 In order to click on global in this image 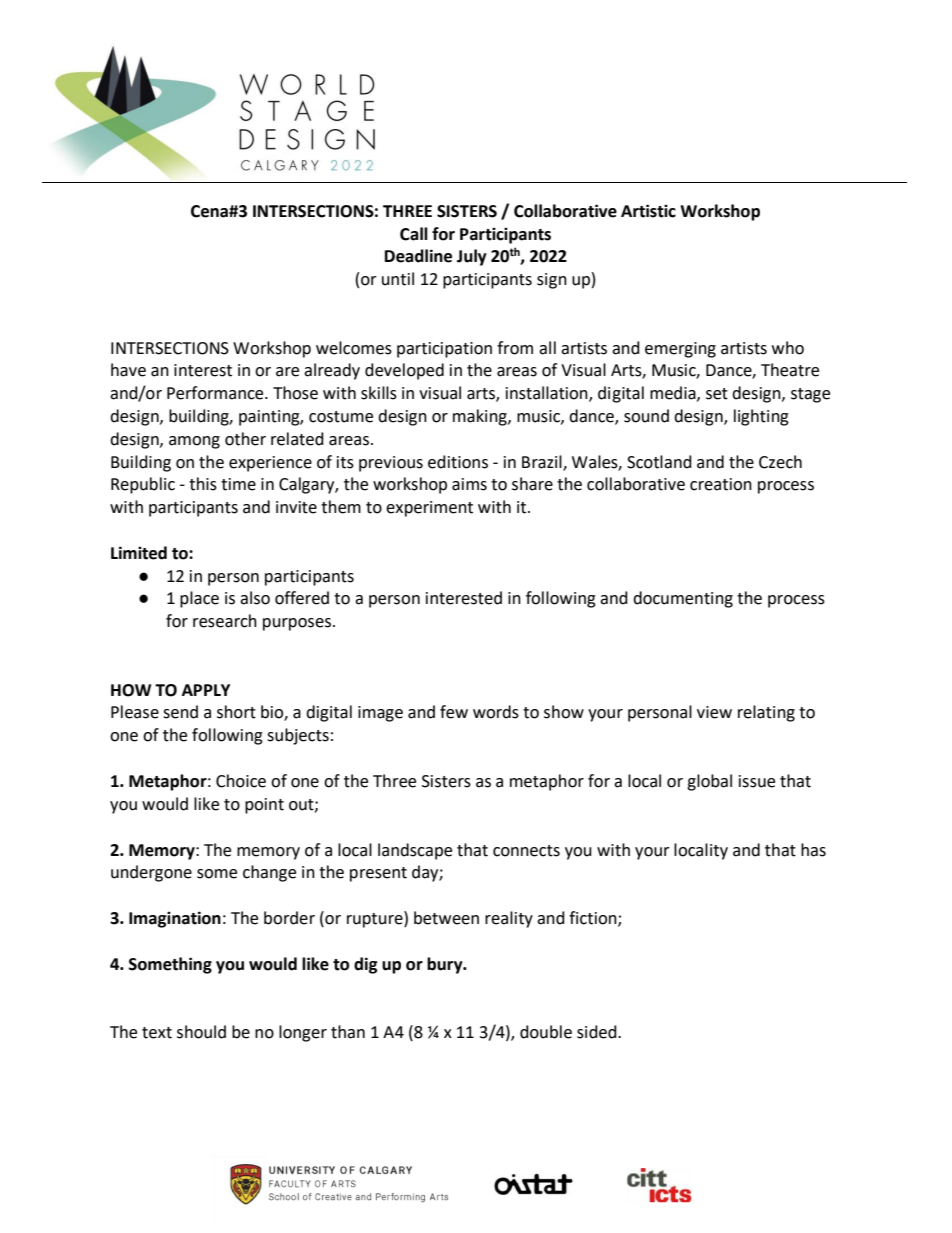, I will do `click(709, 782)`.
